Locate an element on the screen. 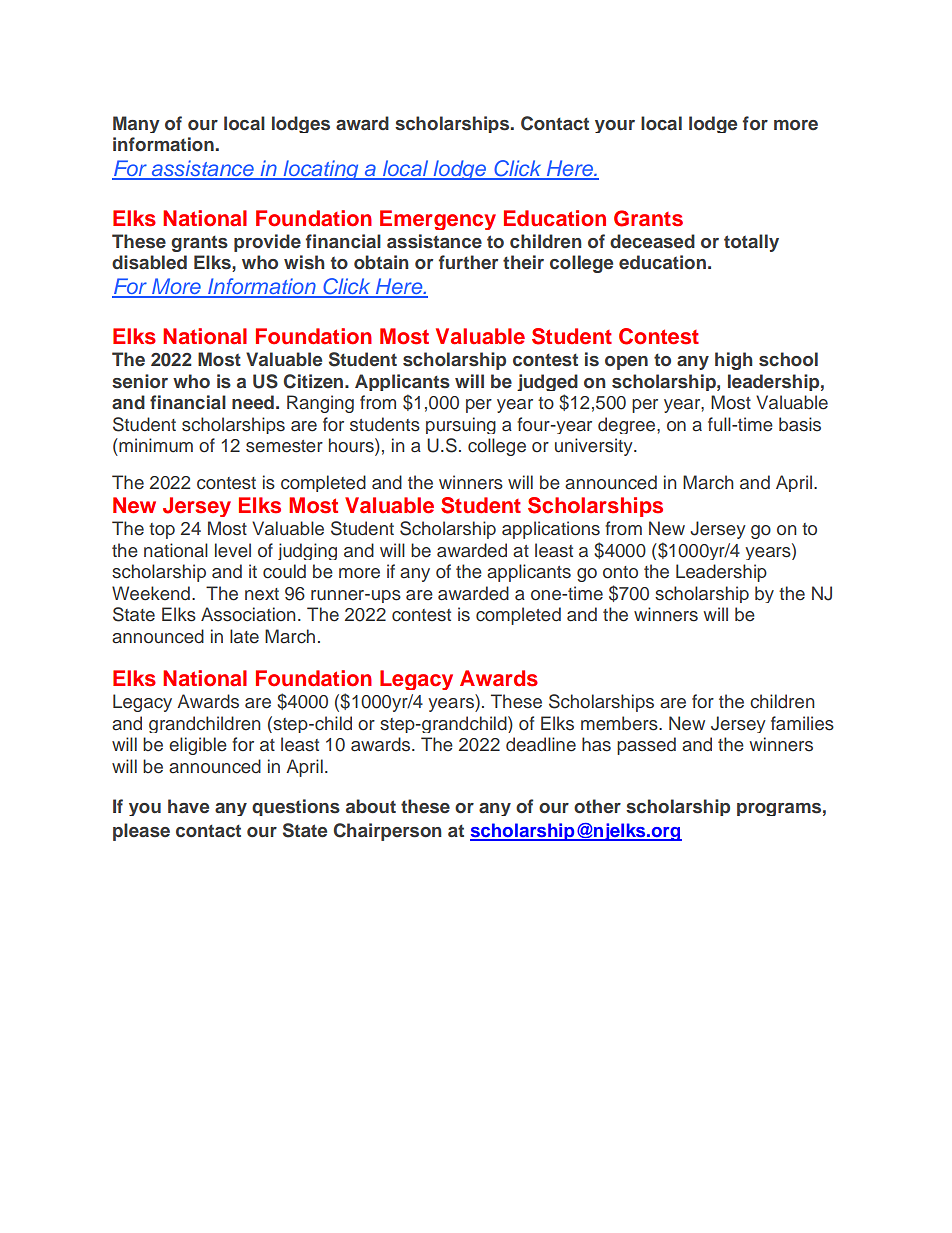 This screenshot has width=952, height=1233. Many is located at coordinates (136, 124).
